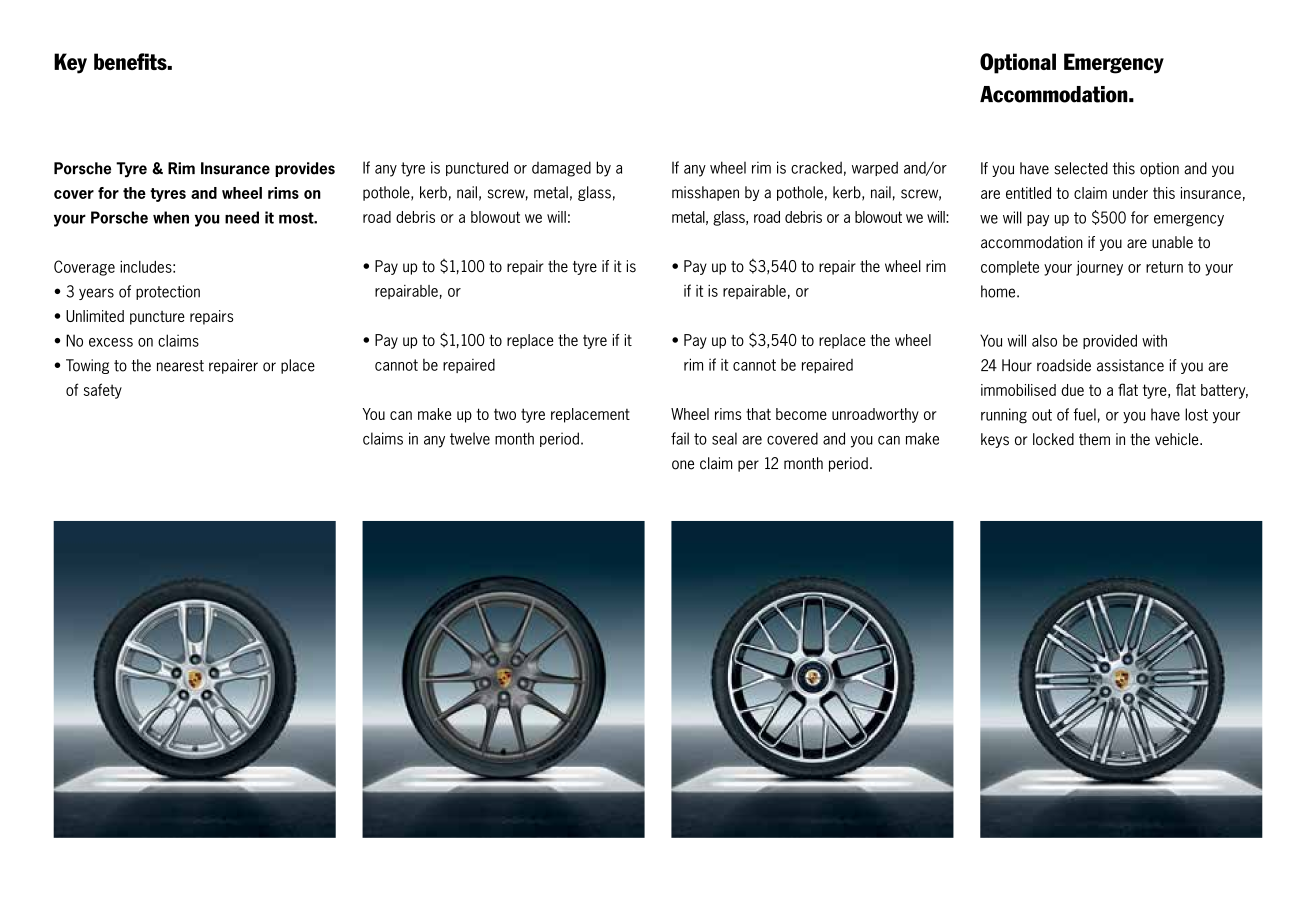 The height and width of the screenshot is (913, 1316). Describe the element at coordinates (95, 316) in the screenshot. I see `Unlimited` at that location.
